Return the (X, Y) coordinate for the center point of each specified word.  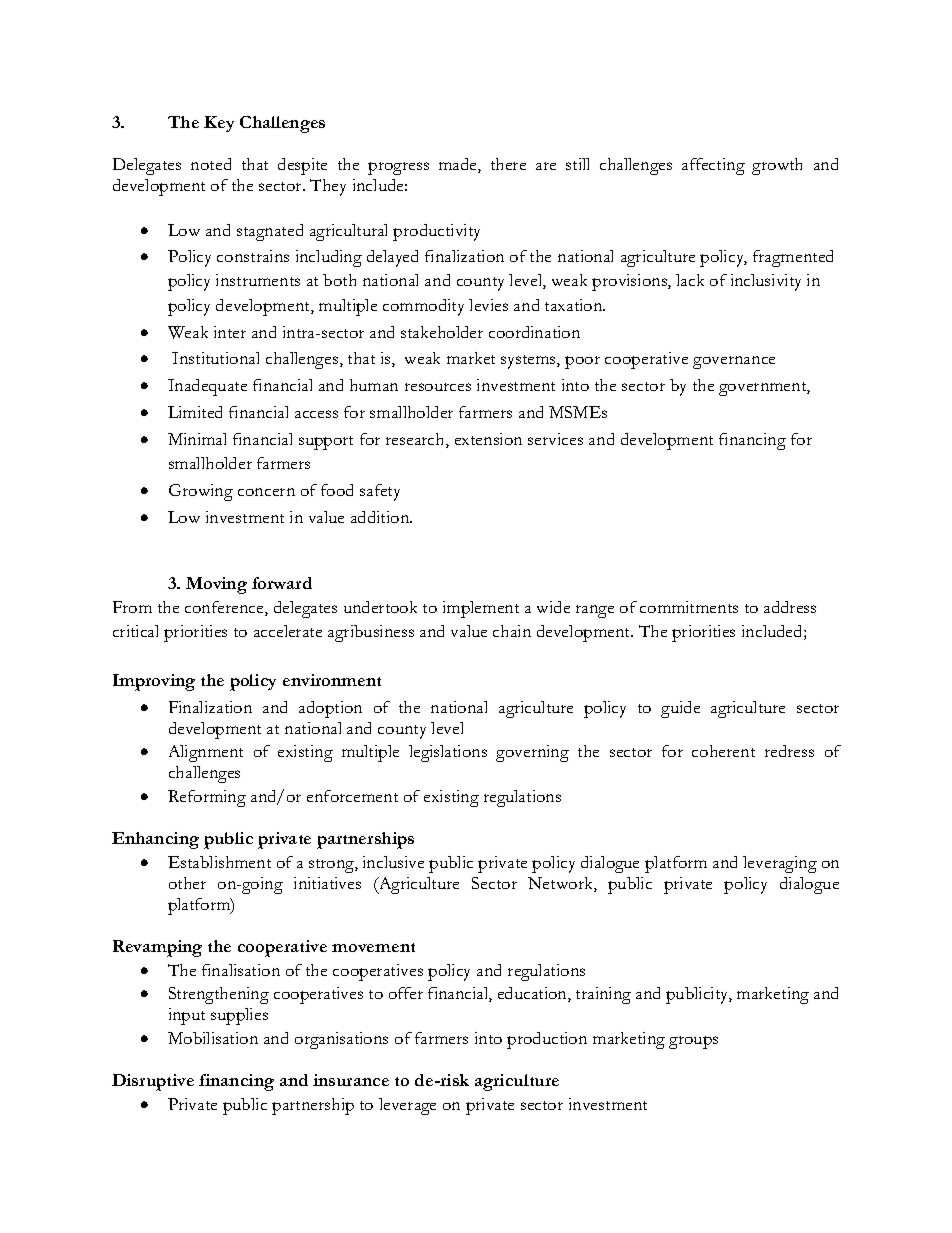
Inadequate (207, 387)
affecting (713, 166)
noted (211, 164)
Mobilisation (213, 1038)
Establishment (219, 862)
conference (225, 608)
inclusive (393, 862)
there (508, 164)
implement (481, 609)
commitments (689, 607)
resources (438, 387)
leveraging (780, 864)
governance (734, 362)
